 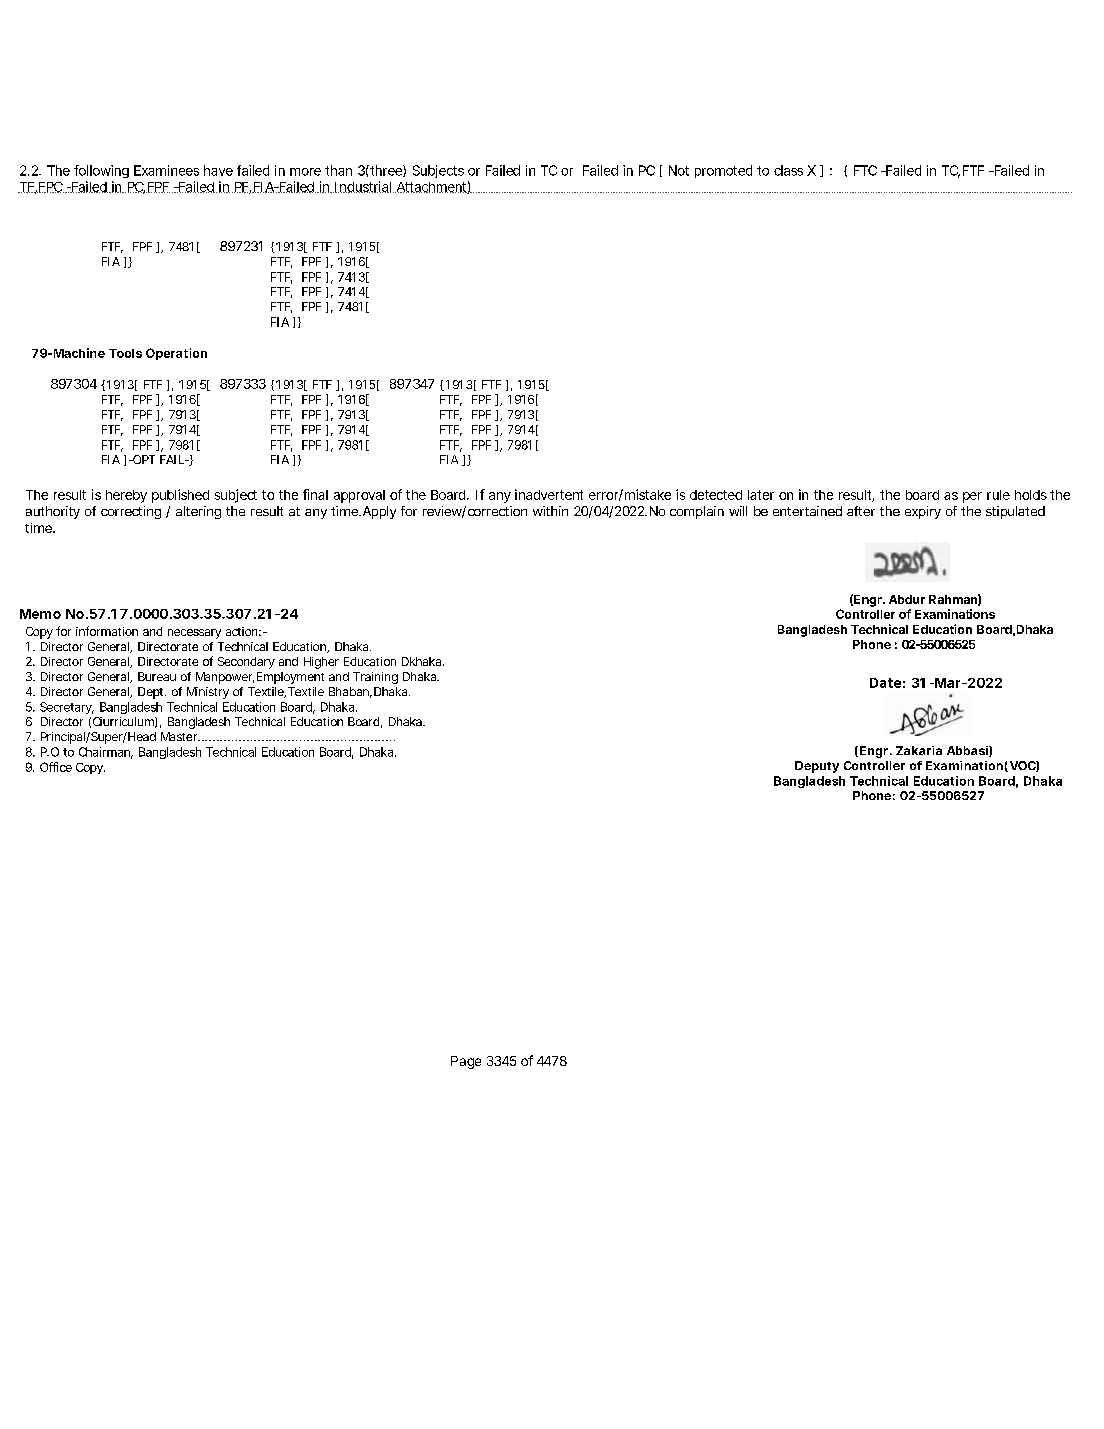 What do you see at coordinates (142, 459) in the document?
I see `OPT` at bounding box center [142, 459].
